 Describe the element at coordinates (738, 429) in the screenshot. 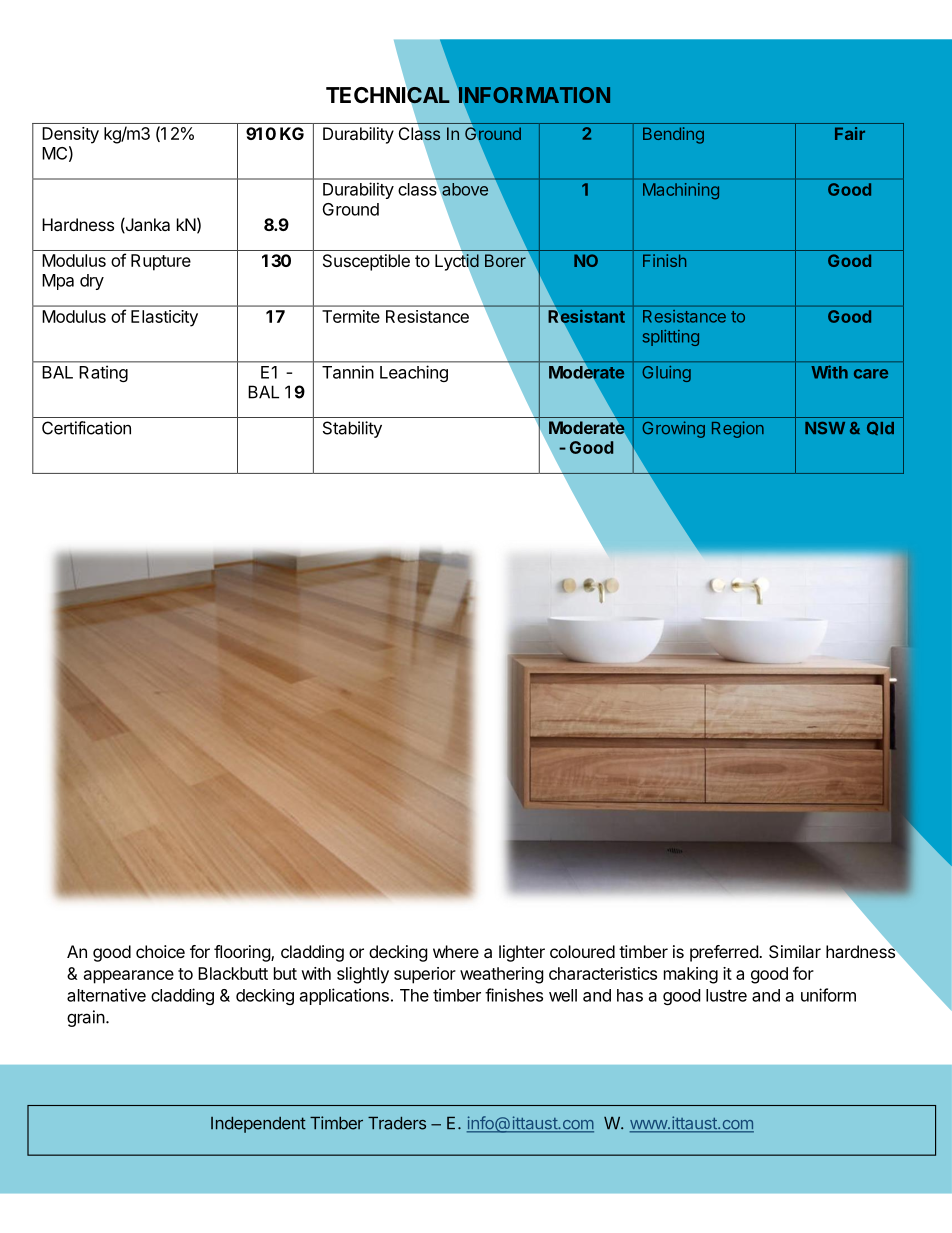

I see `Region` at that location.
